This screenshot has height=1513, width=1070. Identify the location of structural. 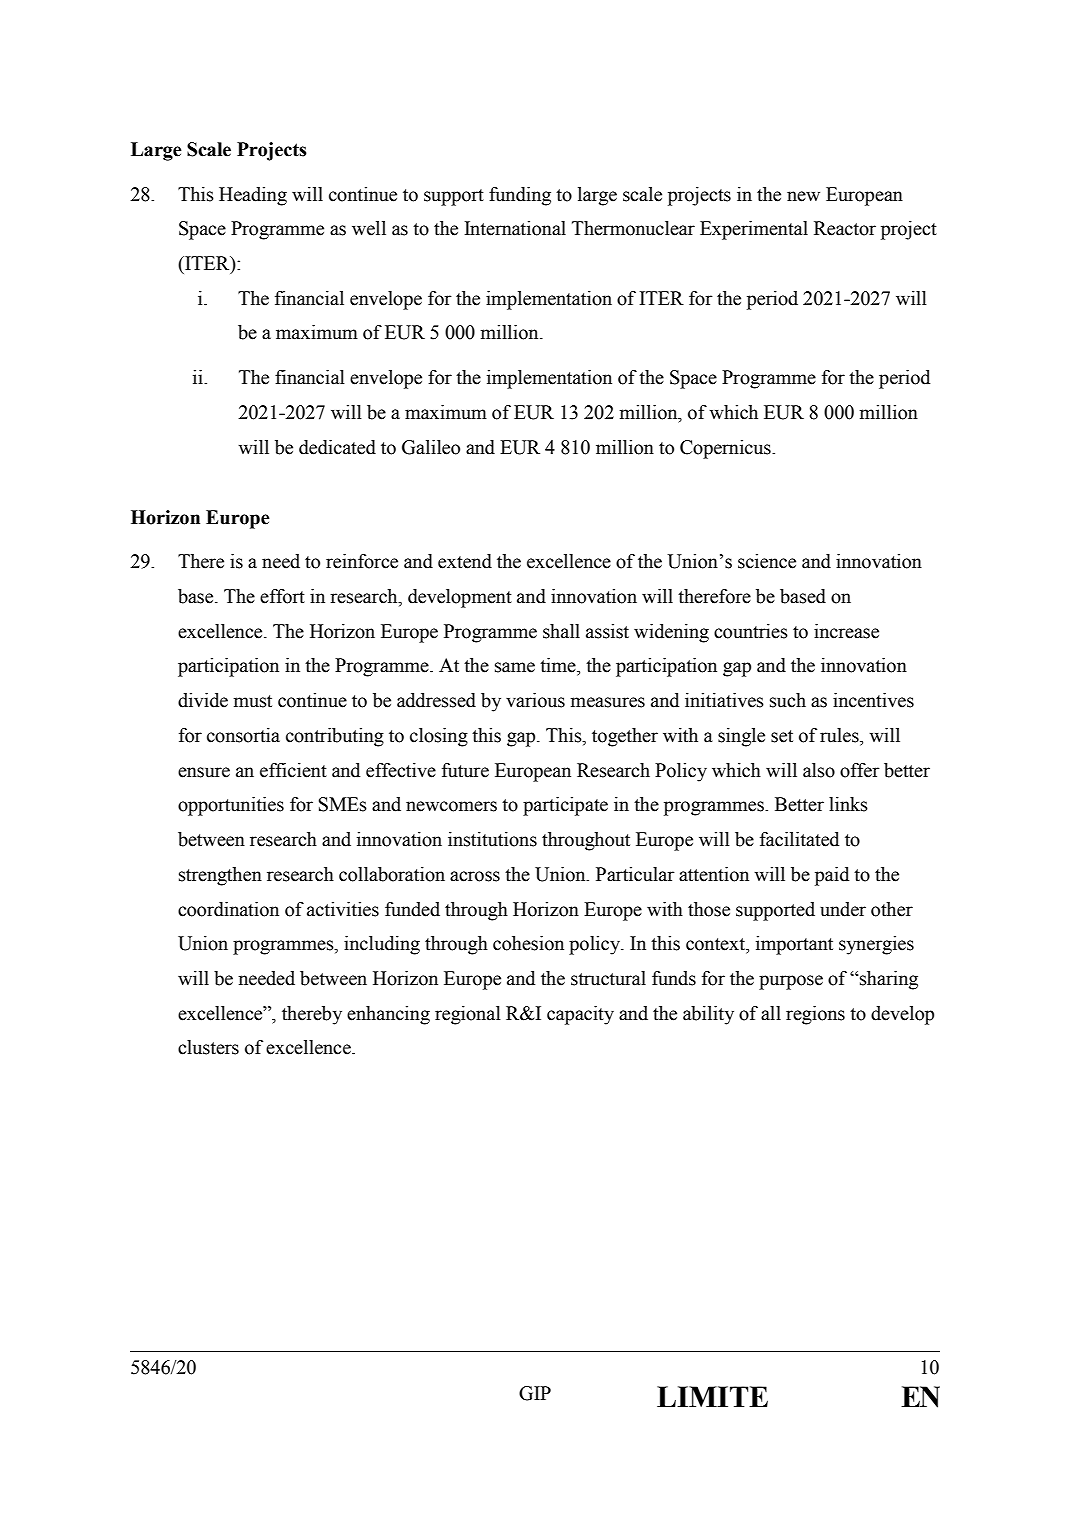
(608, 978).
